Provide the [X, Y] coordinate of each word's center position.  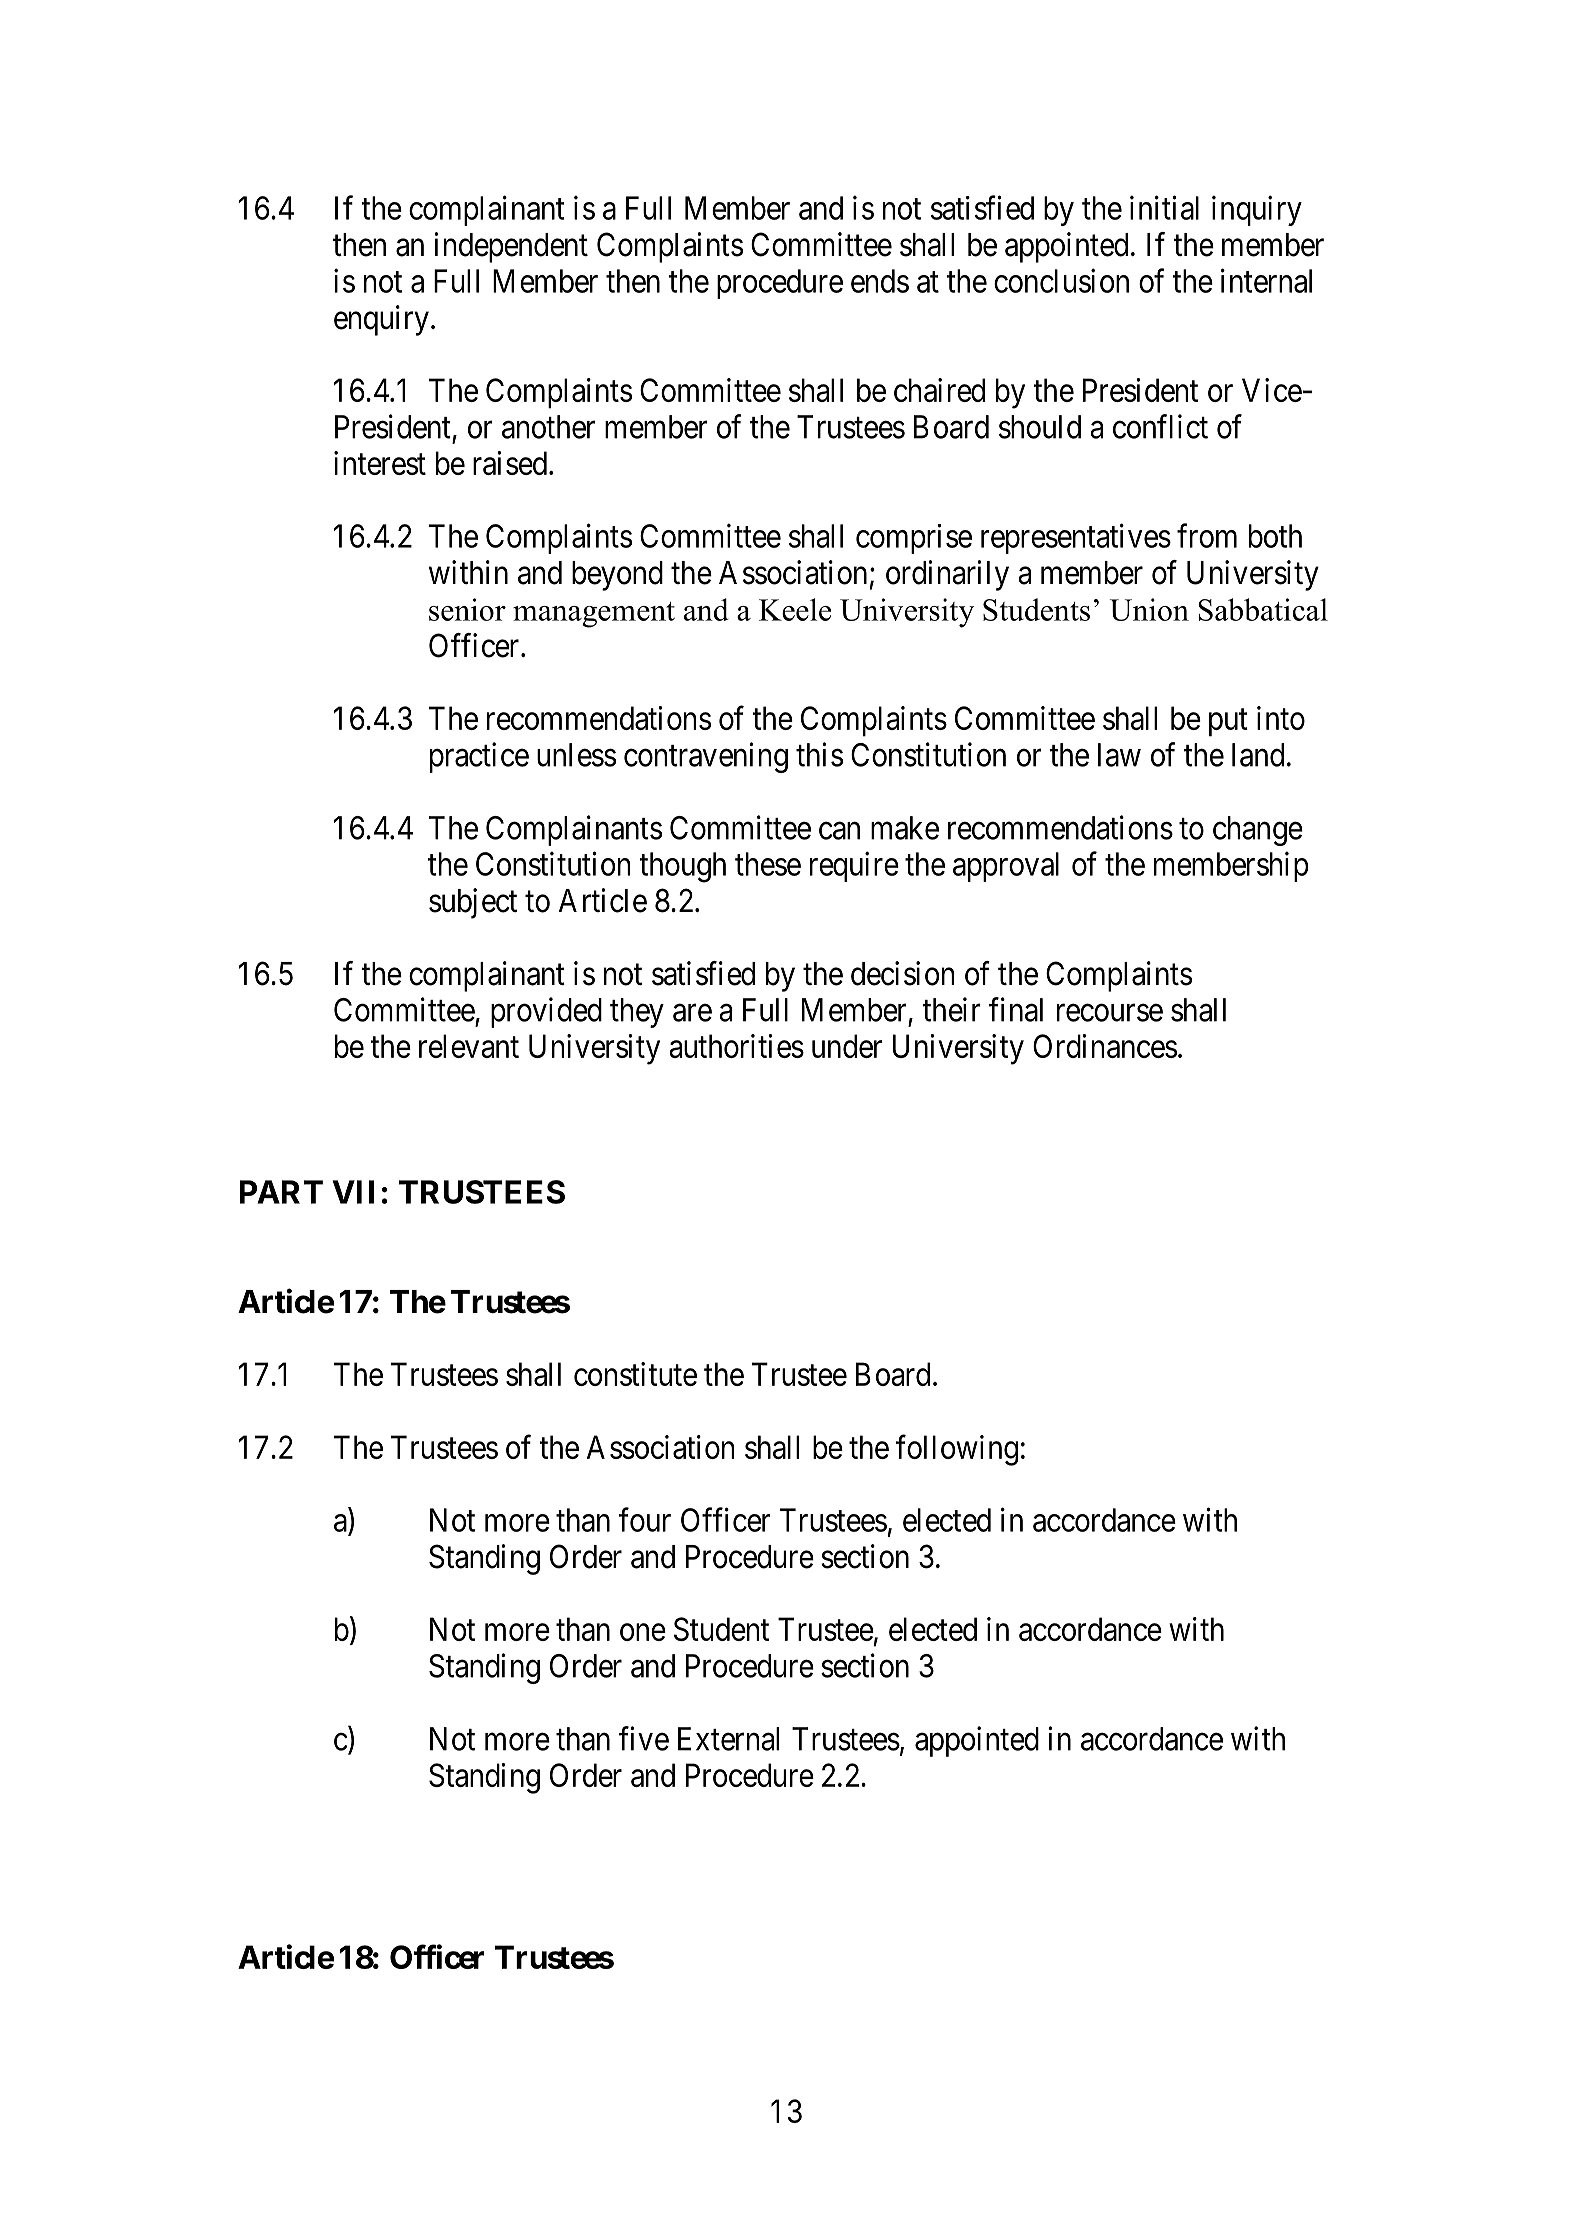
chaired [939, 390]
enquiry [381, 320]
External [728, 1739]
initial [1164, 207]
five [644, 1738]
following [957, 1450]
